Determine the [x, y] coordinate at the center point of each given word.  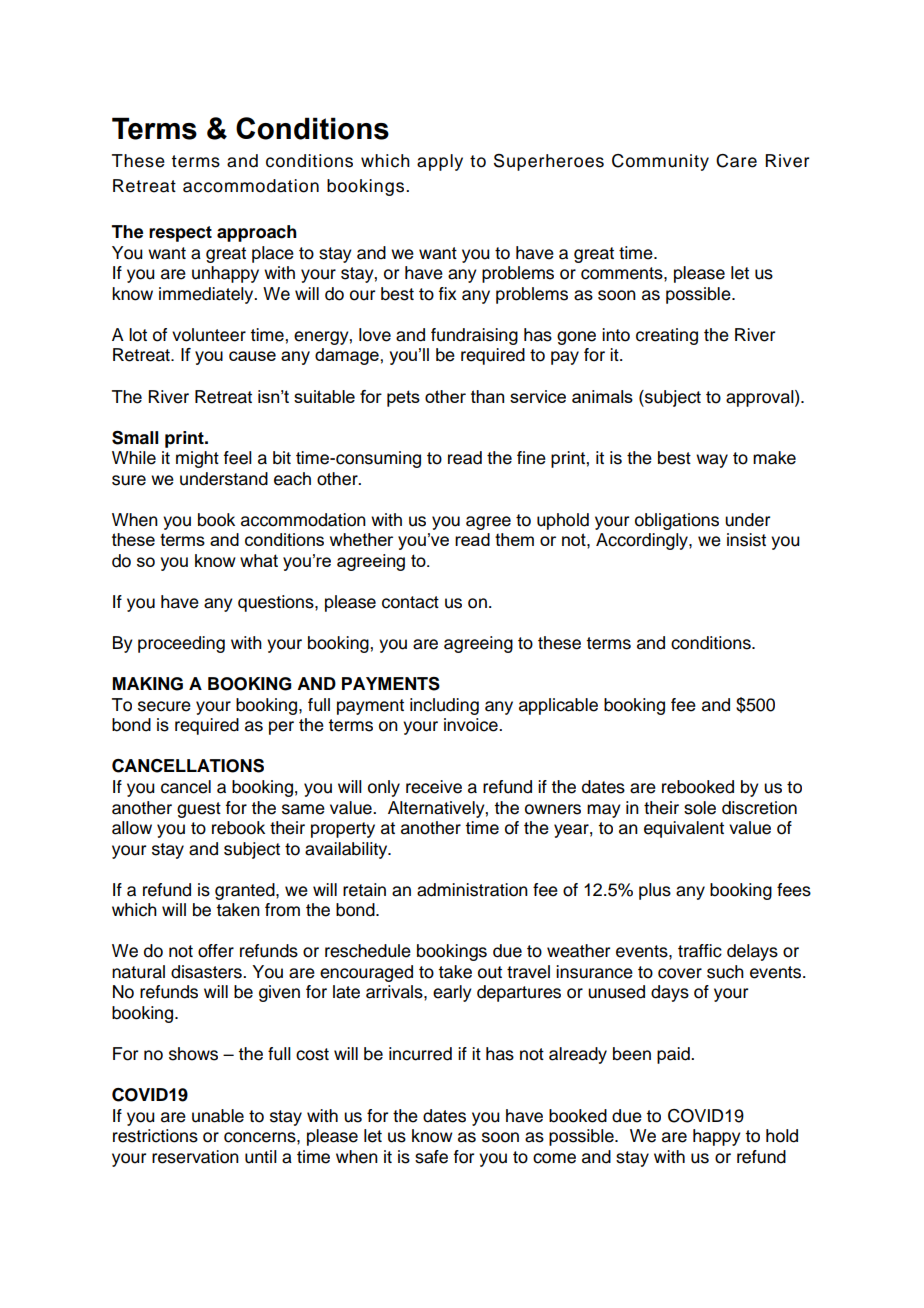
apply [440, 162]
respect [180, 234]
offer [216, 951]
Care [736, 161]
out [490, 972]
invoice [472, 725]
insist [746, 540]
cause [252, 356]
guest [199, 810]
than [487, 396]
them [514, 539]
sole [700, 808]
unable [218, 1116]
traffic [700, 951]
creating [667, 336]
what [259, 560]
